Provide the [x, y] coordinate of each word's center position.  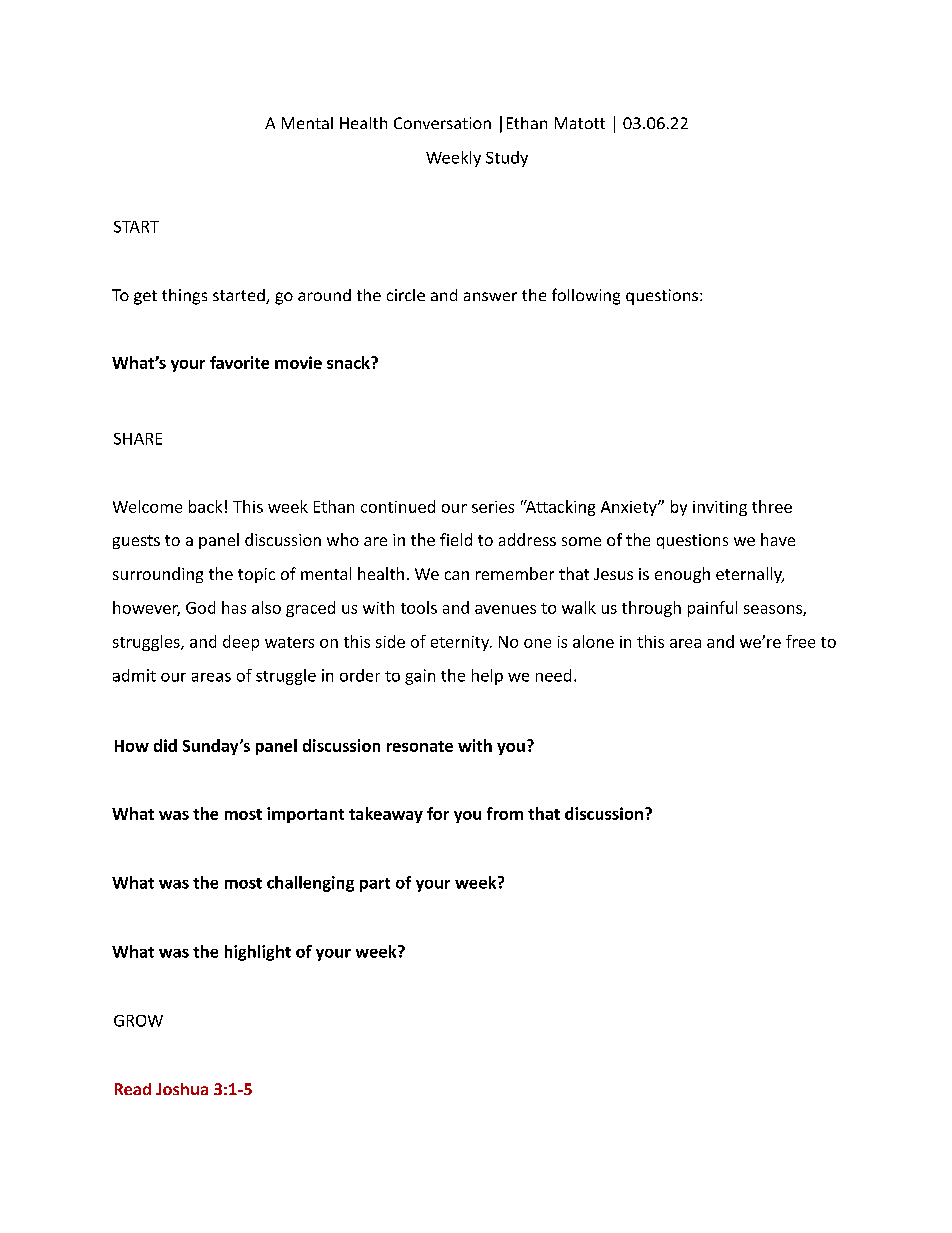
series [493, 507]
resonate [420, 746]
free [800, 641]
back [205, 506]
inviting [720, 508]
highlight [258, 953]
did [165, 745]
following [586, 296]
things [184, 297]
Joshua [182, 1089]
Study [507, 159]
